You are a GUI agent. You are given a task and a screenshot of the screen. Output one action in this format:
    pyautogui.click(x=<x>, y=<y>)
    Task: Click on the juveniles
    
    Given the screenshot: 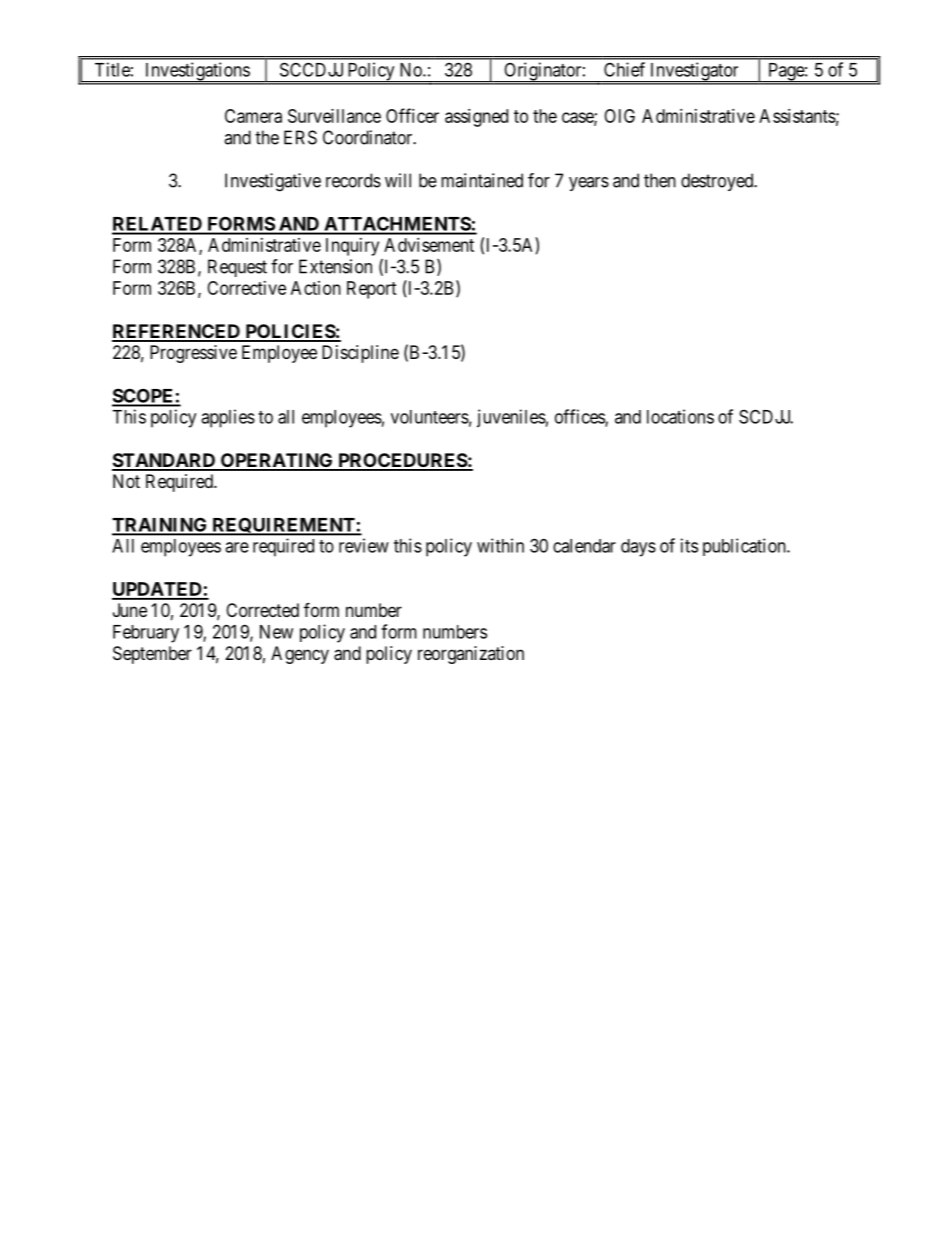 What is the action you would take?
    pyautogui.click(x=511, y=418)
